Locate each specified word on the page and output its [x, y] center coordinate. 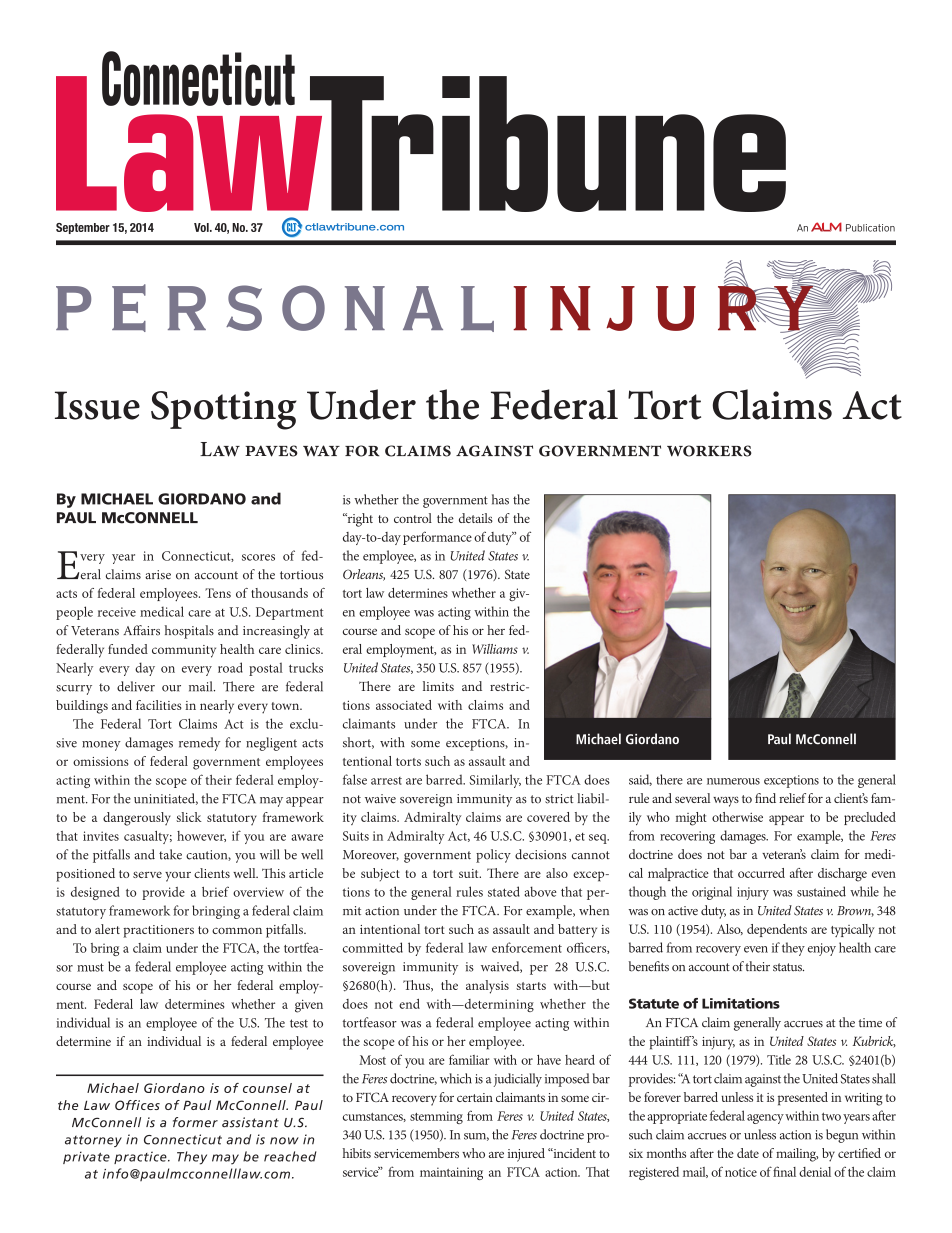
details [476, 518]
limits [438, 686]
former [195, 1122]
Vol [202, 227]
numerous [733, 781]
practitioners [158, 931]
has [500, 499]
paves [271, 451]
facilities [159, 705]
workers [709, 451]
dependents [777, 930]
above [541, 891]
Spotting [224, 410]
